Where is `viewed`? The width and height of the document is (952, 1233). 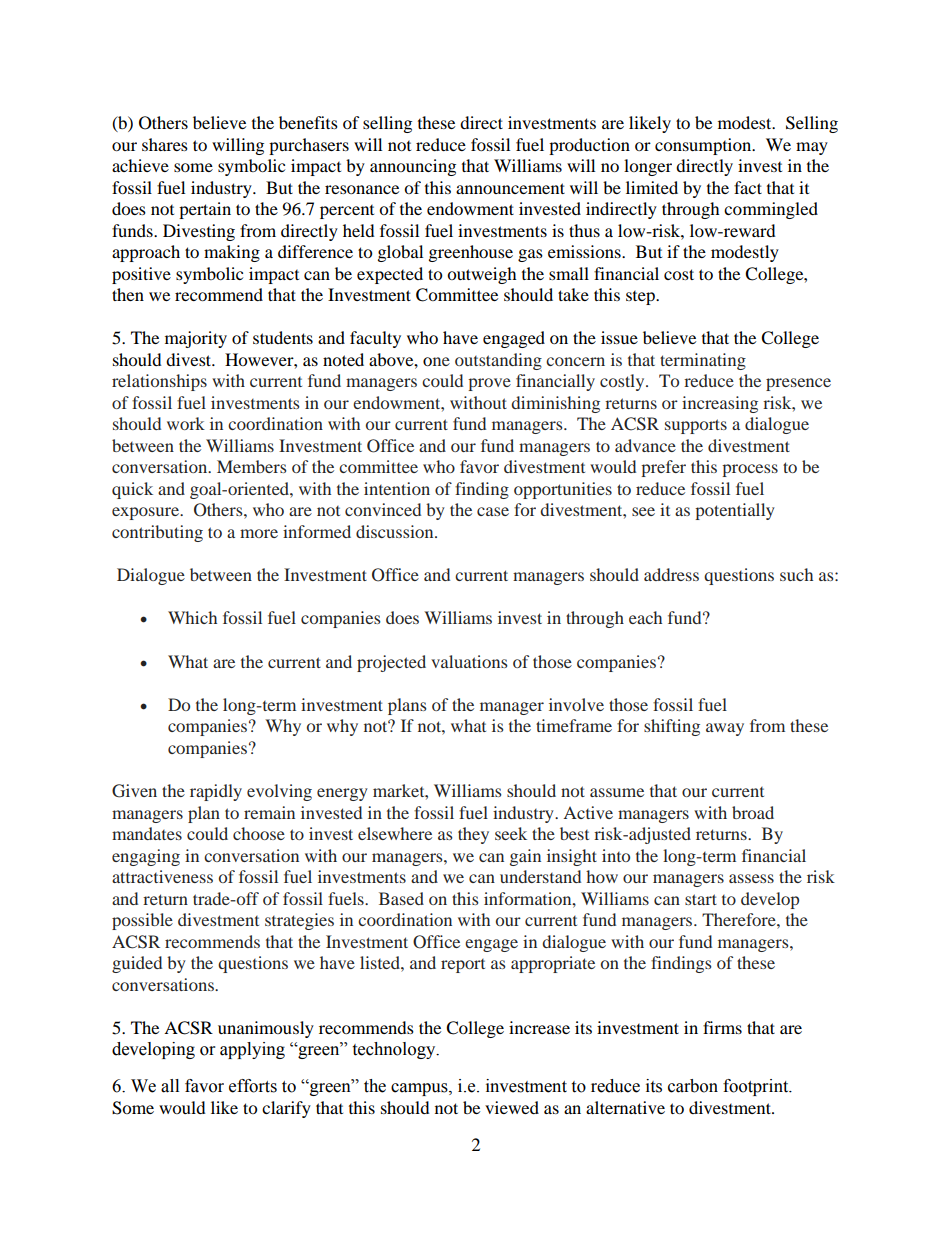
viewed is located at coordinates (512, 1107).
